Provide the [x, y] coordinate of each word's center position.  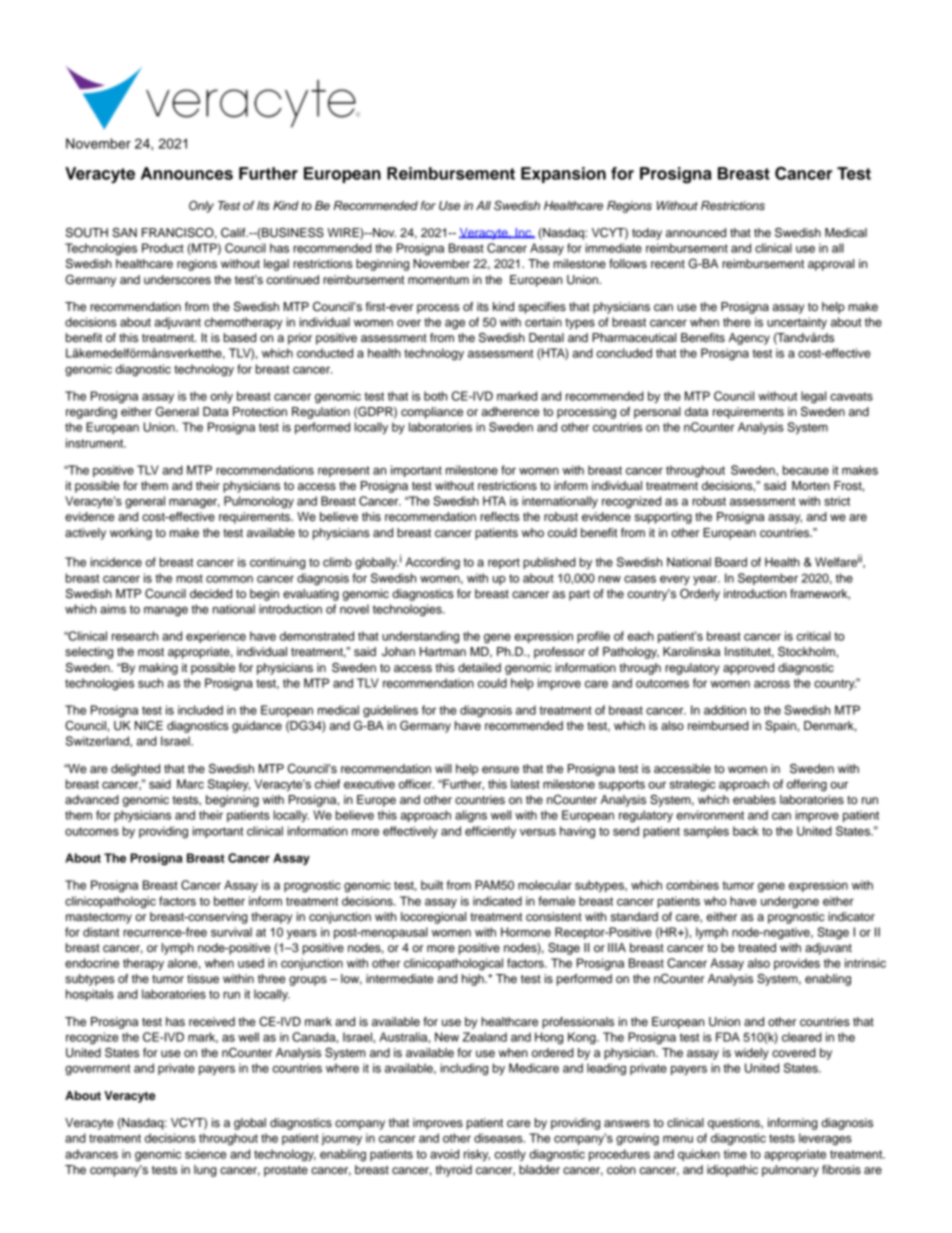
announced [696, 232]
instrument [96, 443]
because [806, 470]
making [158, 669]
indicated [497, 901]
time [735, 1154]
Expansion [563, 175]
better [229, 901]
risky [477, 1155]
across [772, 684]
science [205, 1154]
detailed [479, 667]
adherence [510, 411]
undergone [790, 902]
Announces [187, 173]
